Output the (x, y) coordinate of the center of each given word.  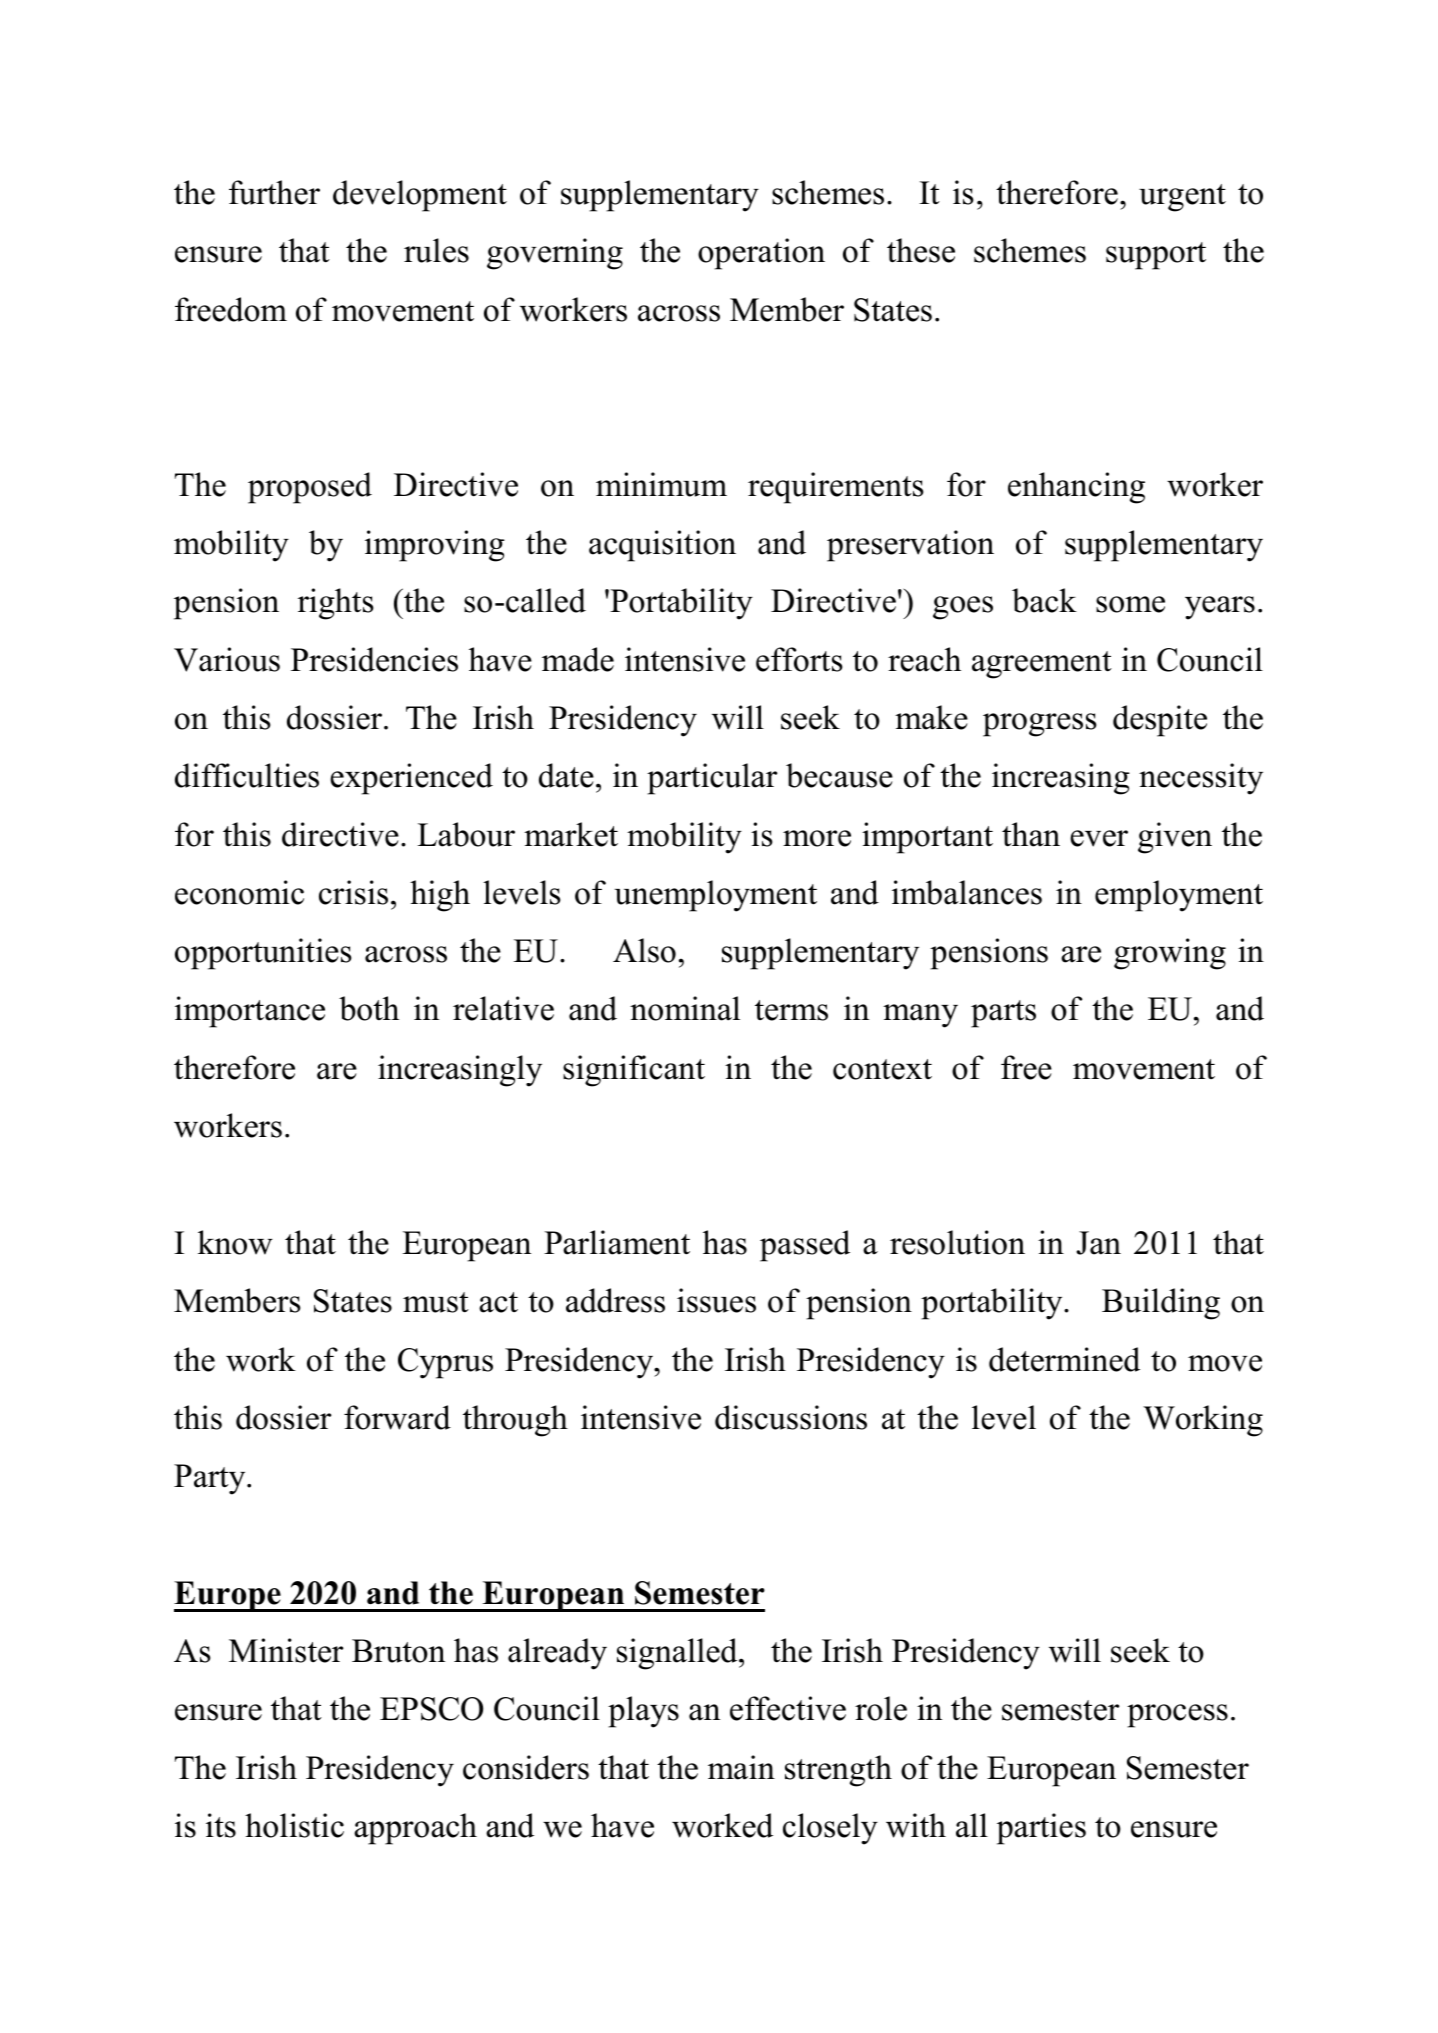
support (1156, 256)
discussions (791, 1417)
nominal (685, 1008)
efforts (799, 659)
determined (1064, 1359)
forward (397, 1417)
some (1130, 604)
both (369, 1008)
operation (761, 254)
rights (335, 604)
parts (1003, 1014)
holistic (294, 1825)
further (274, 192)
